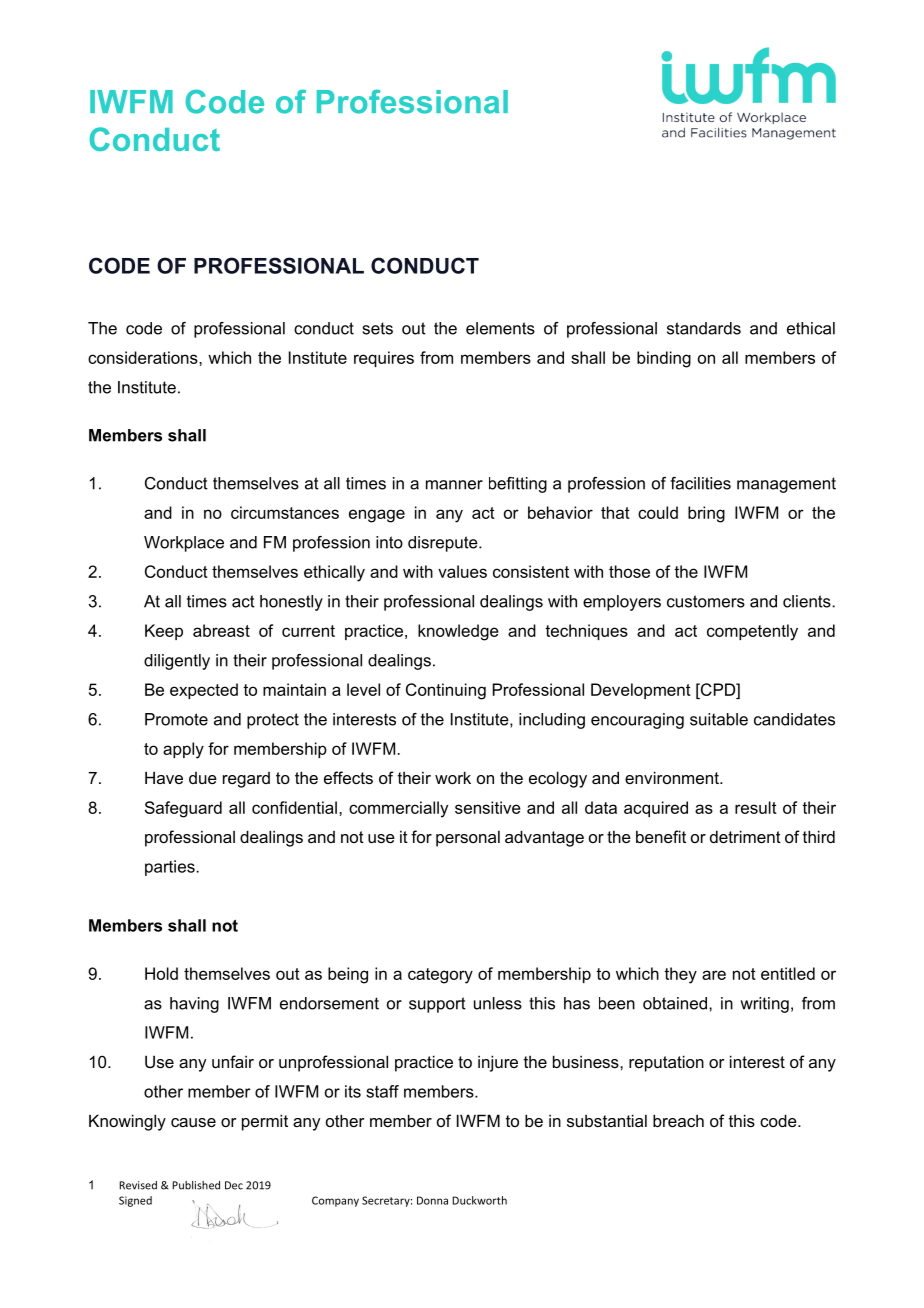 This screenshot has height=1308, width=924. I want to click on Published, so click(196, 1185).
